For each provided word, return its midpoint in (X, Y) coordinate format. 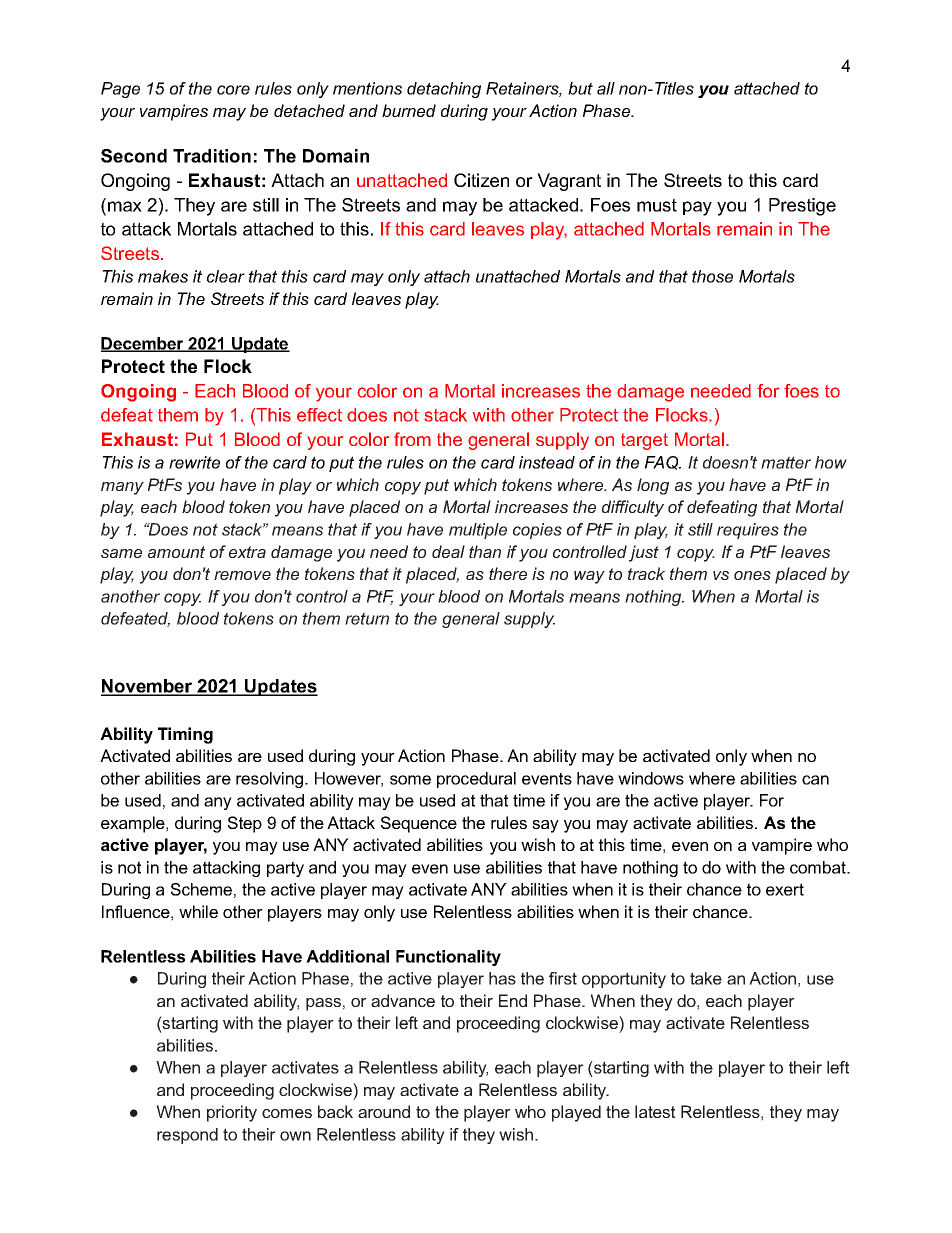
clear (226, 276)
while (198, 911)
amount (176, 552)
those (712, 276)
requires (748, 531)
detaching (444, 90)
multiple (478, 531)
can (815, 780)
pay (697, 208)
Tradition (212, 156)
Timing (185, 735)
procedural (476, 780)
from (412, 439)
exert (785, 889)
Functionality (448, 958)
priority (232, 1113)
